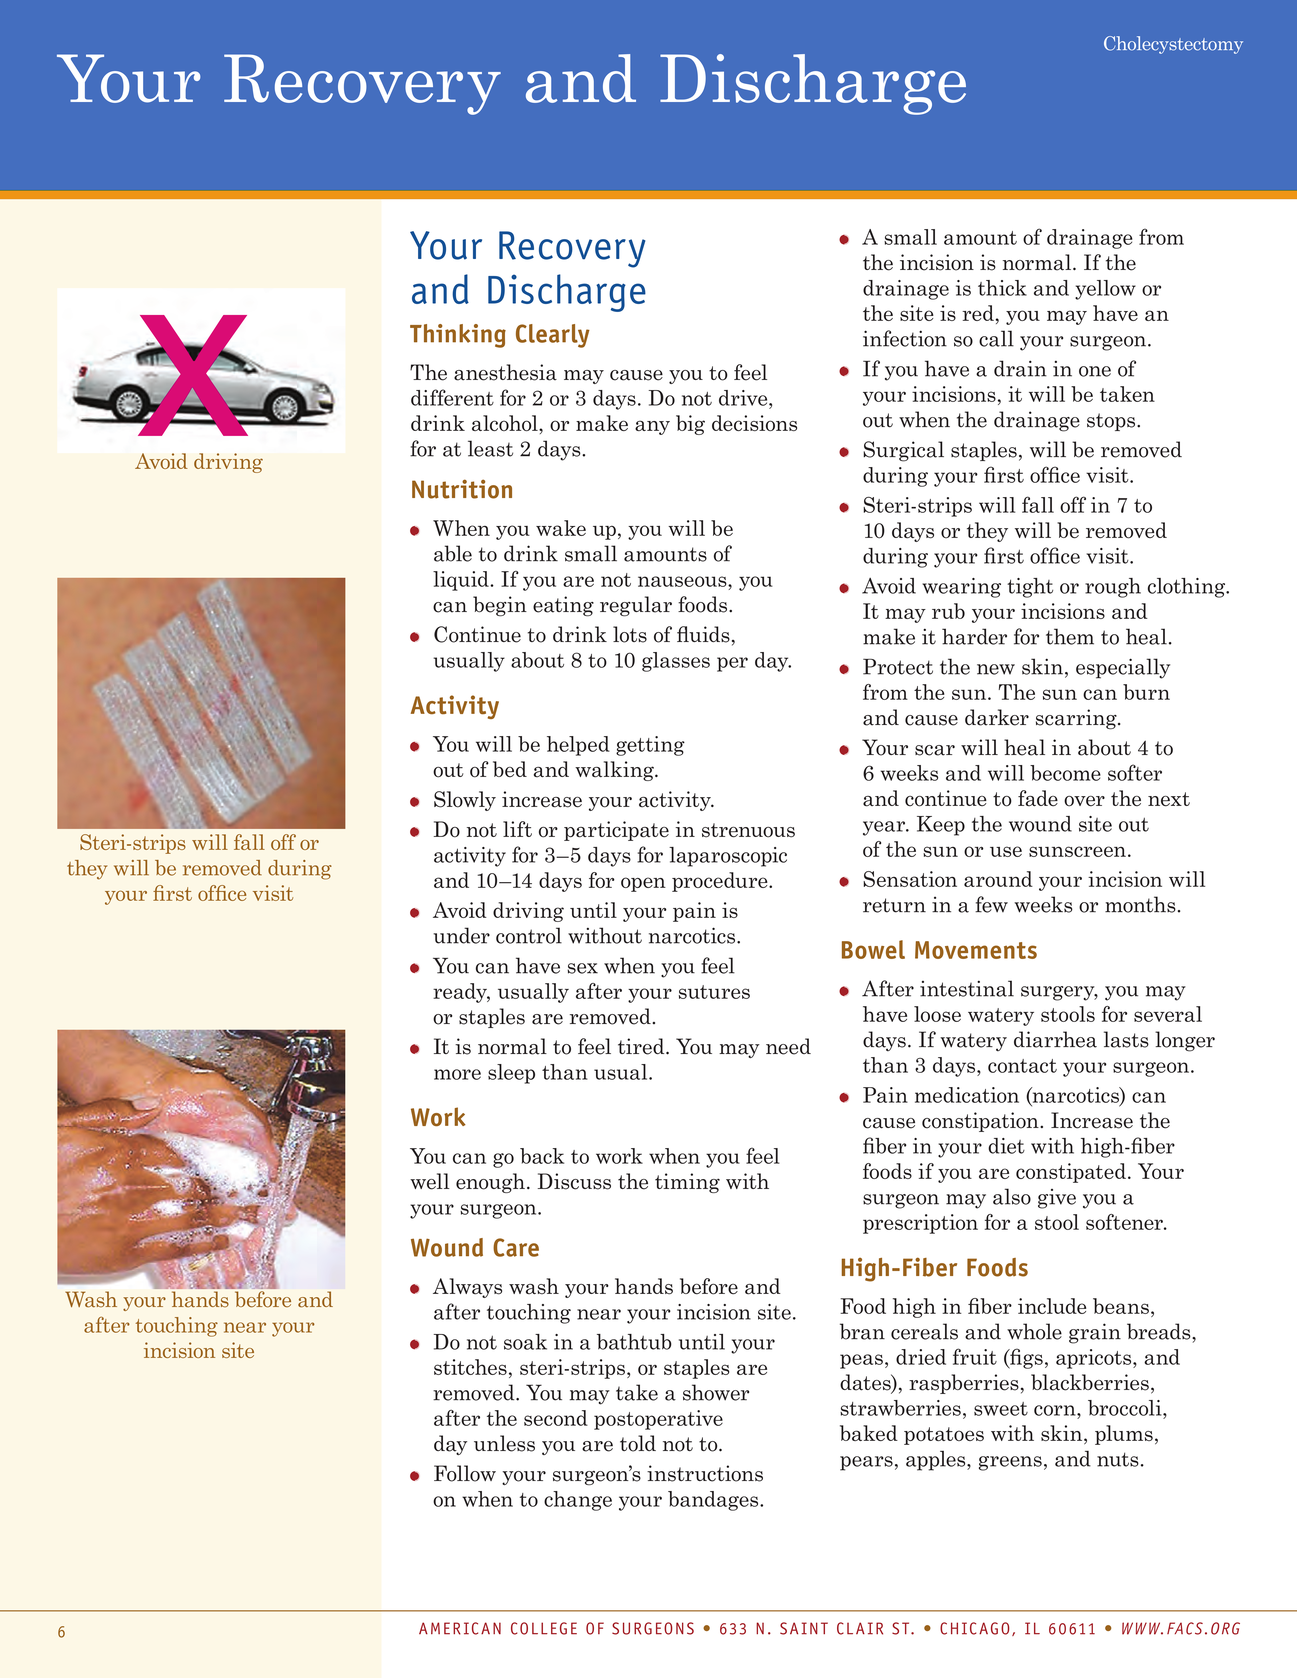 This screenshot has width=1297, height=1678. Describe the element at coordinates (553, 336) in the screenshot. I see `Clearly` at that location.
